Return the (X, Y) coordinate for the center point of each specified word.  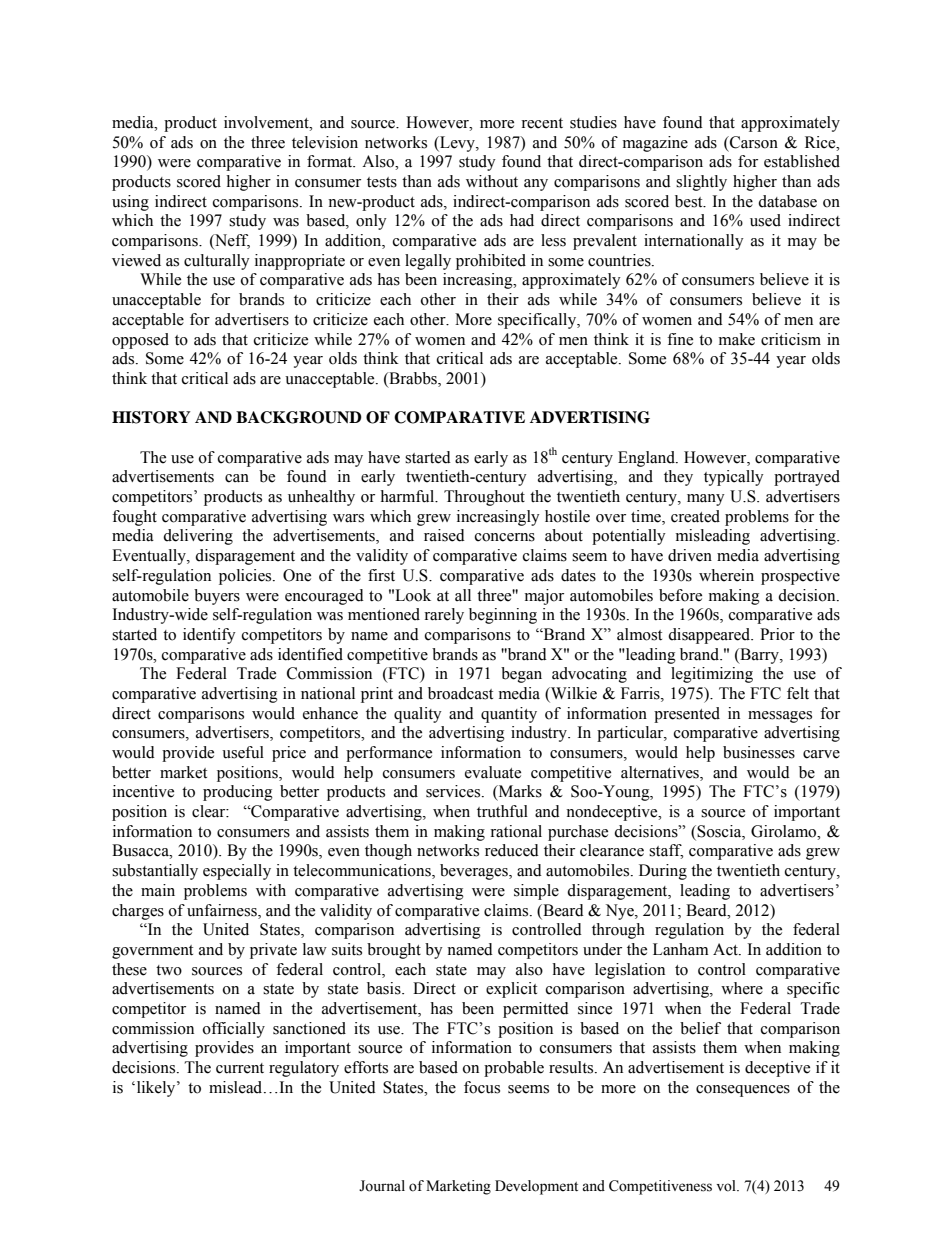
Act (726, 949)
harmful (408, 496)
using (130, 203)
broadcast (460, 693)
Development (536, 1187)
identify (209, 636)
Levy (457, 144)
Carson (753, 142)
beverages (475, 872)
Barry (759, 656)
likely (156, 1089)
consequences (743, 1091)
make (737, 339)
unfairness (223, 910)
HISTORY (151, 417)
